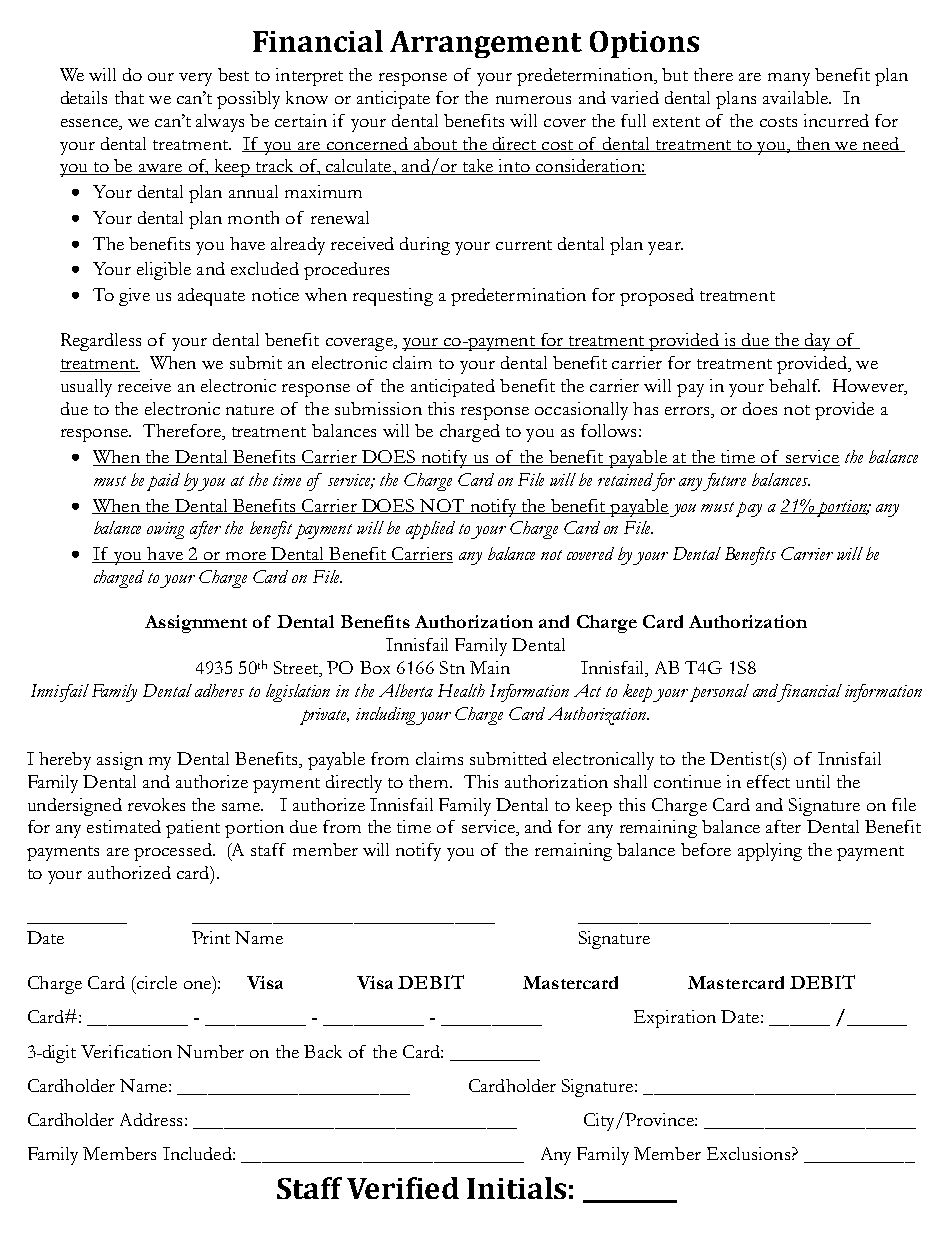 The width and height of the page is (952, 1233). I want to click on Stn, so click(452, 667).
